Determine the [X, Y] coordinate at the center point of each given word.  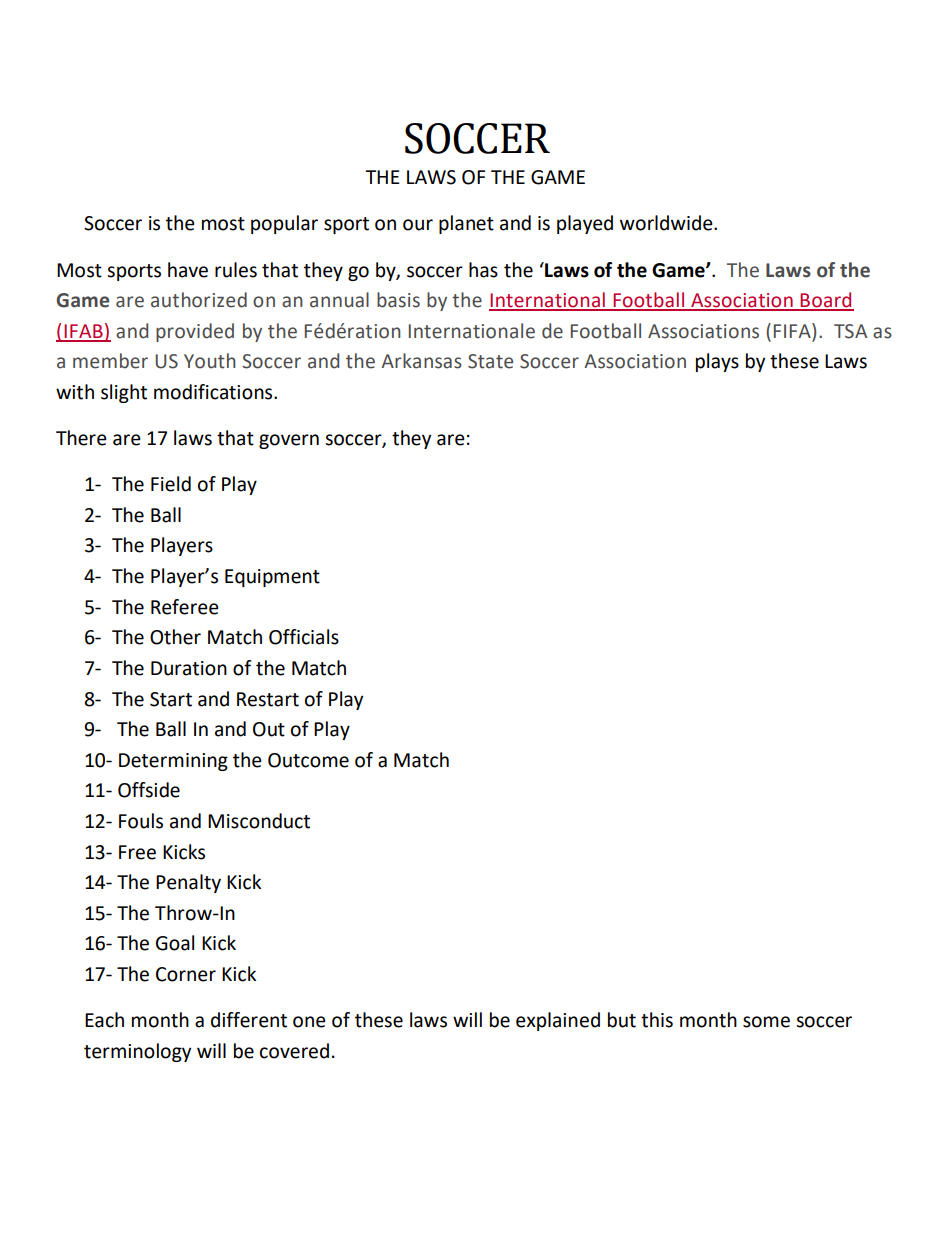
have [188, 270]
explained [558, 1021]
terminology [137, 1052]
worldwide [667, 223]
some [766, 1022]
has [483, 270]
